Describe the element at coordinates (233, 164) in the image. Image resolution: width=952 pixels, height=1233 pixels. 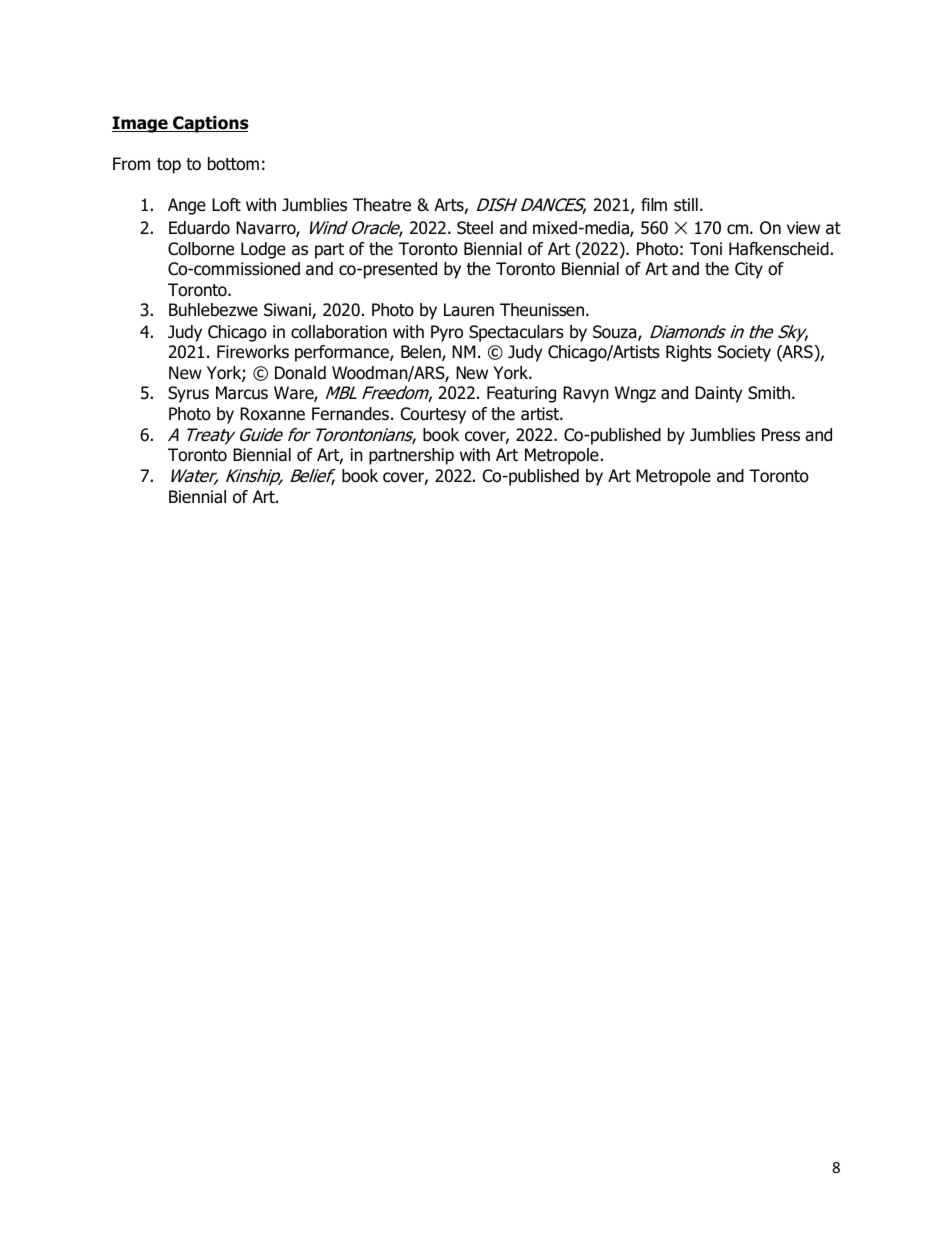
I see `bottom` at that location.
